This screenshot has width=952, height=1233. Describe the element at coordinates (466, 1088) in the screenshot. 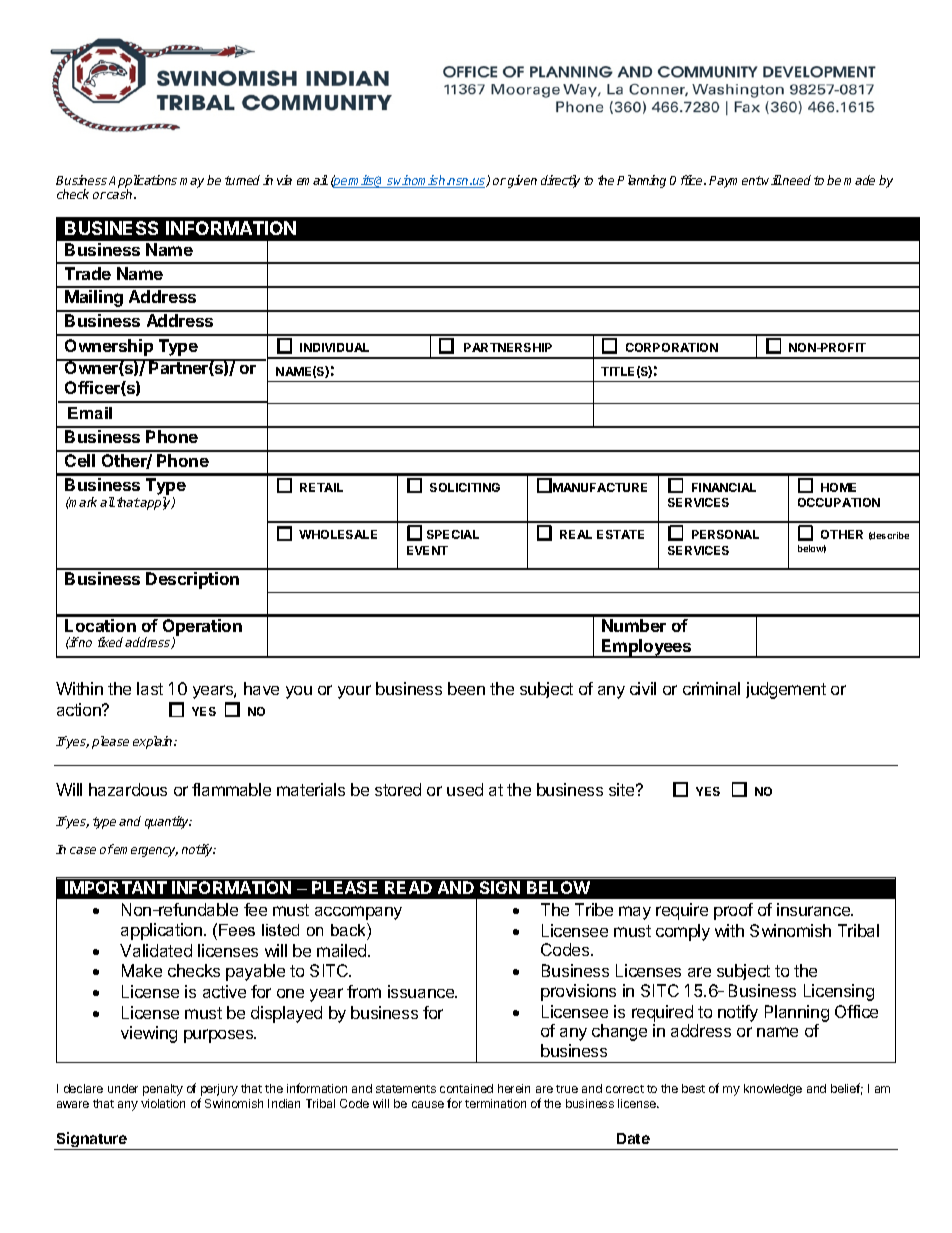

I see `contained` at that location.
